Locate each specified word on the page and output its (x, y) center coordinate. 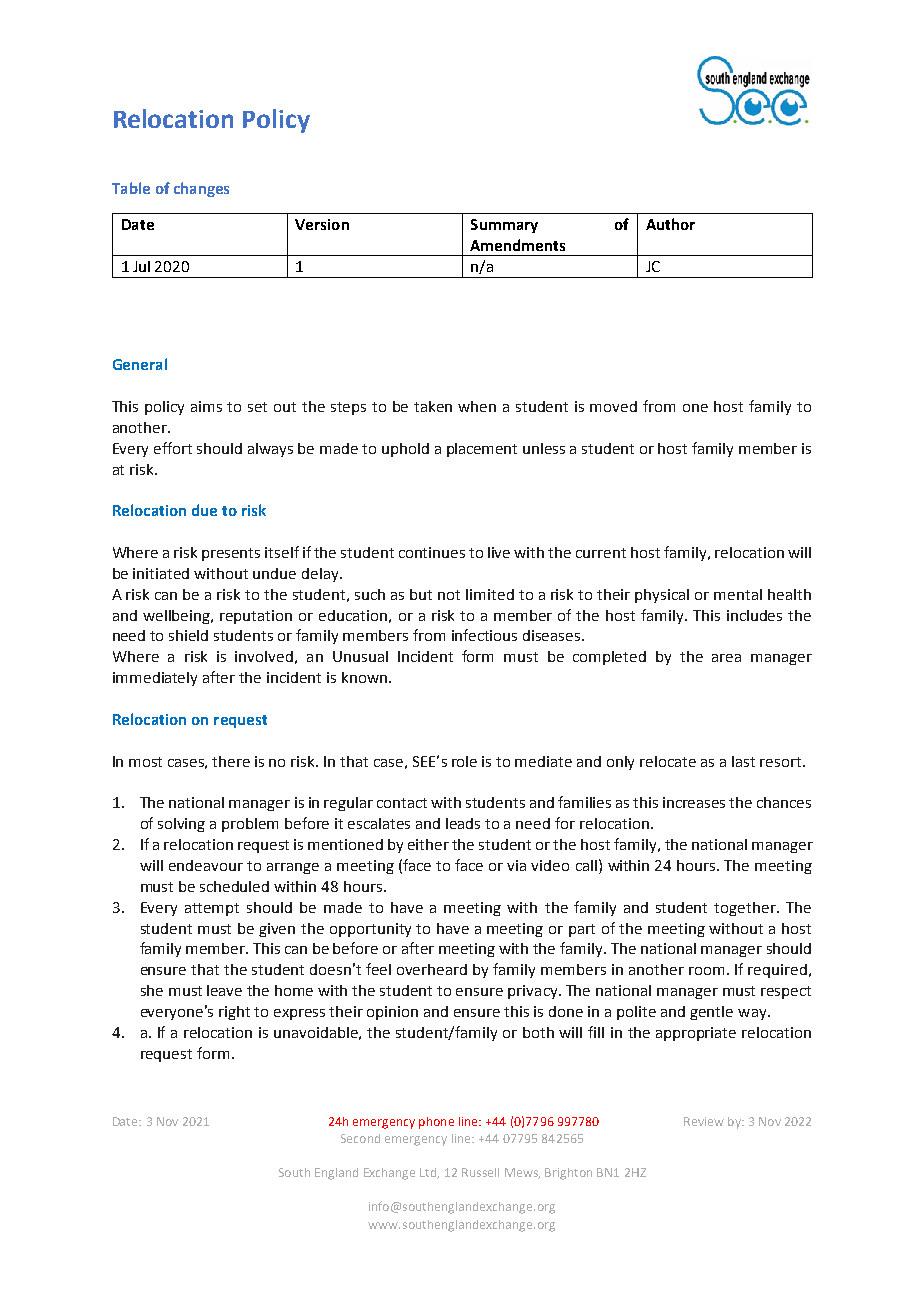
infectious (484, 635)
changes (201, 189)
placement (482, 450)
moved (613, 406)
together (746, 909)
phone (436, 1123)
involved (264, 656)
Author (670, 224)
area (726, 658)
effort (173, 448)
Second (360, 1138)
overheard (432, 969)
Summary (504, 226)
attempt (212, 909)
